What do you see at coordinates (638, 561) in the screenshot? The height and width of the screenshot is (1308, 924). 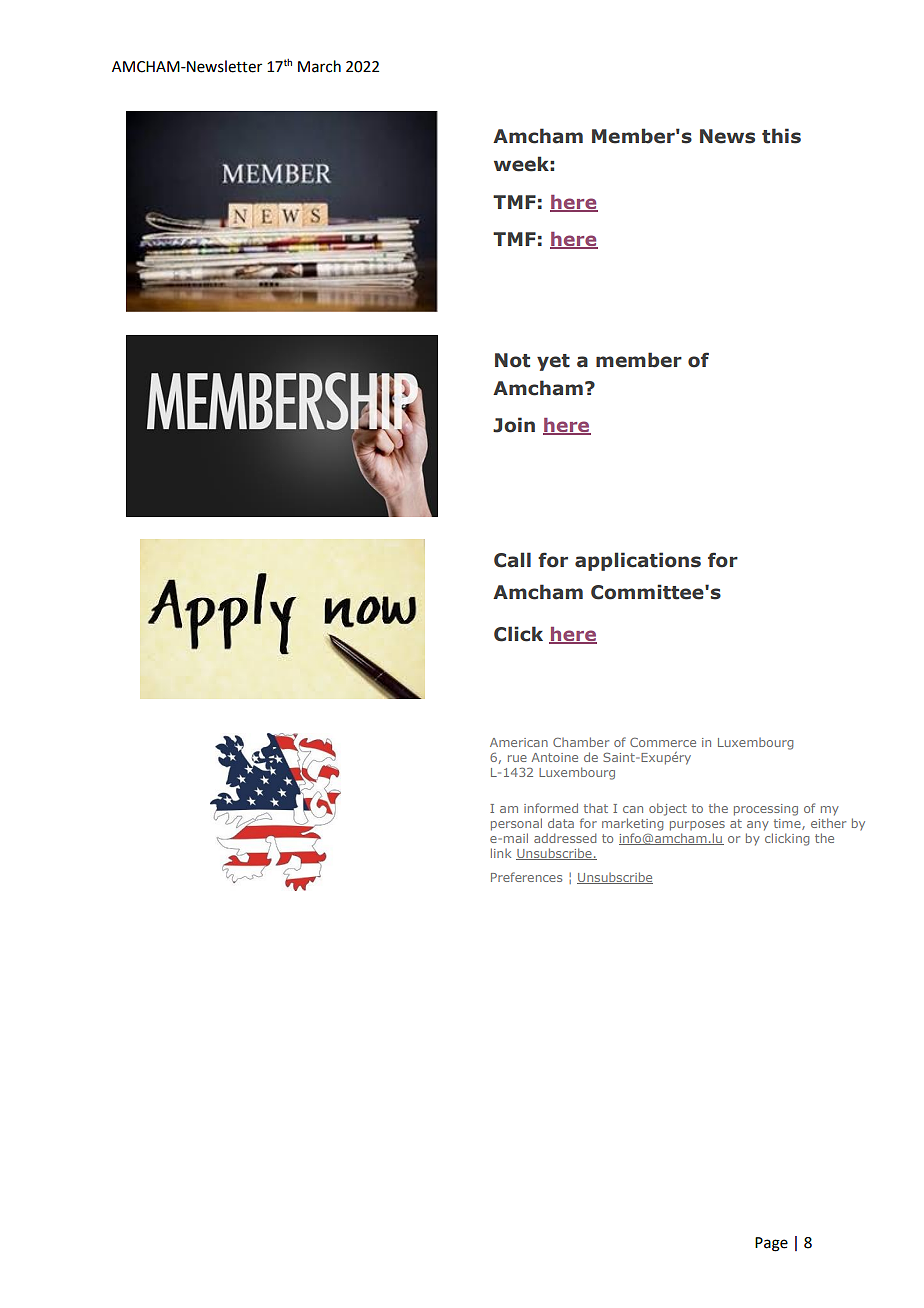 I see `applications` at bounding box center [638, 561].
